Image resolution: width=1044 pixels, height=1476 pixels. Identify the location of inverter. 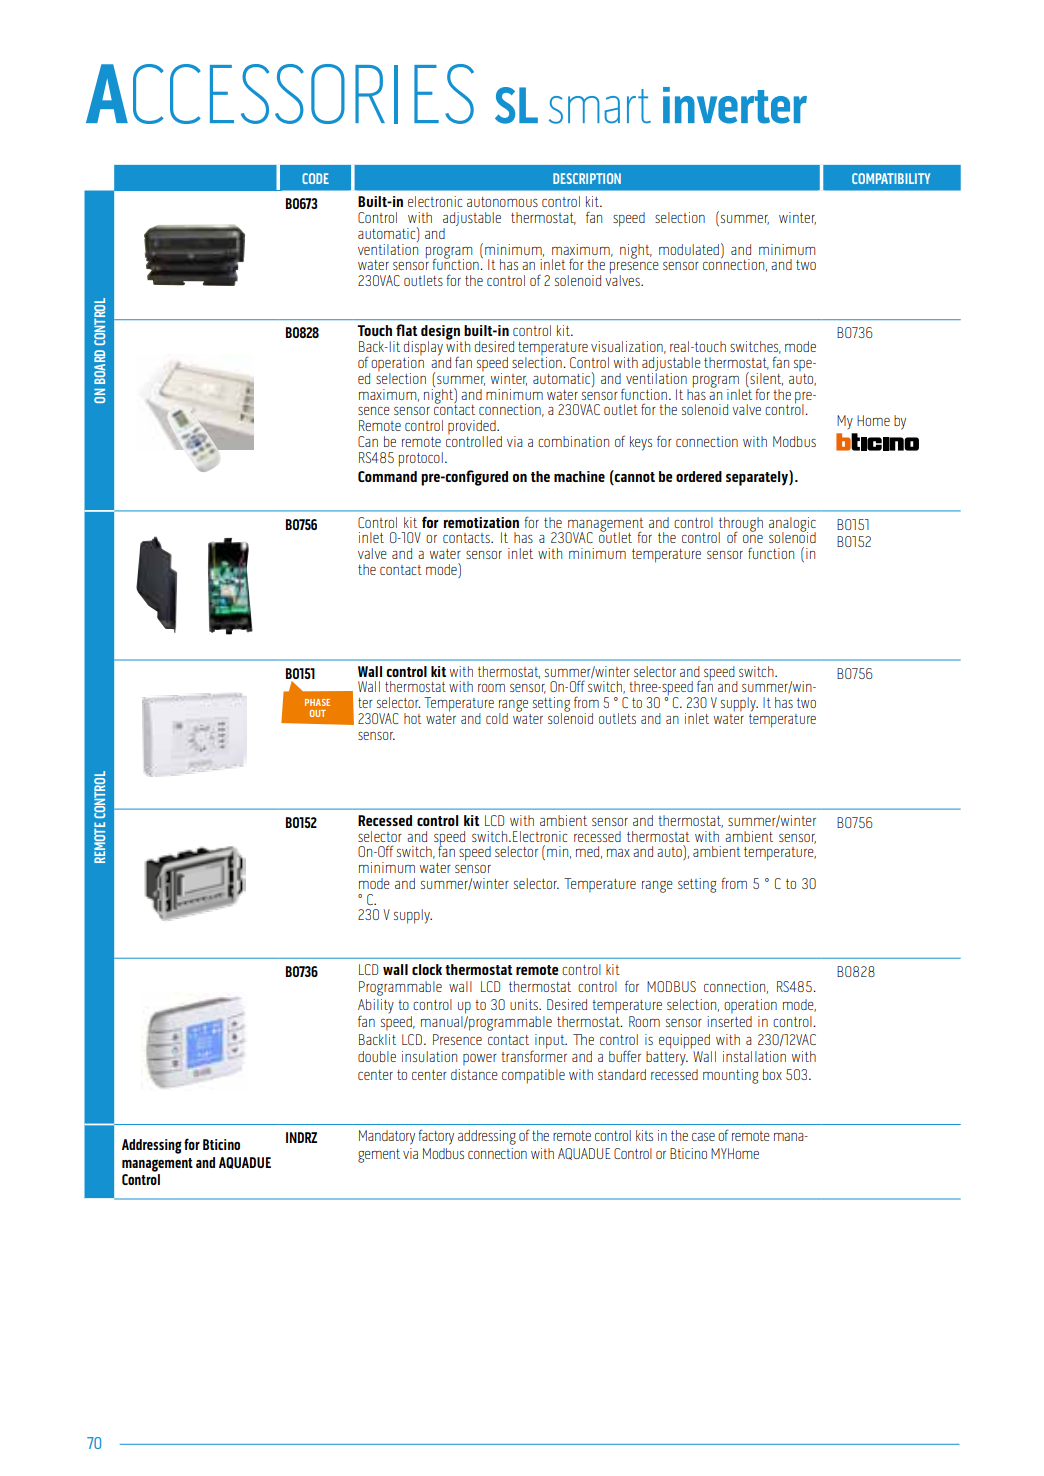
(735, 105).
